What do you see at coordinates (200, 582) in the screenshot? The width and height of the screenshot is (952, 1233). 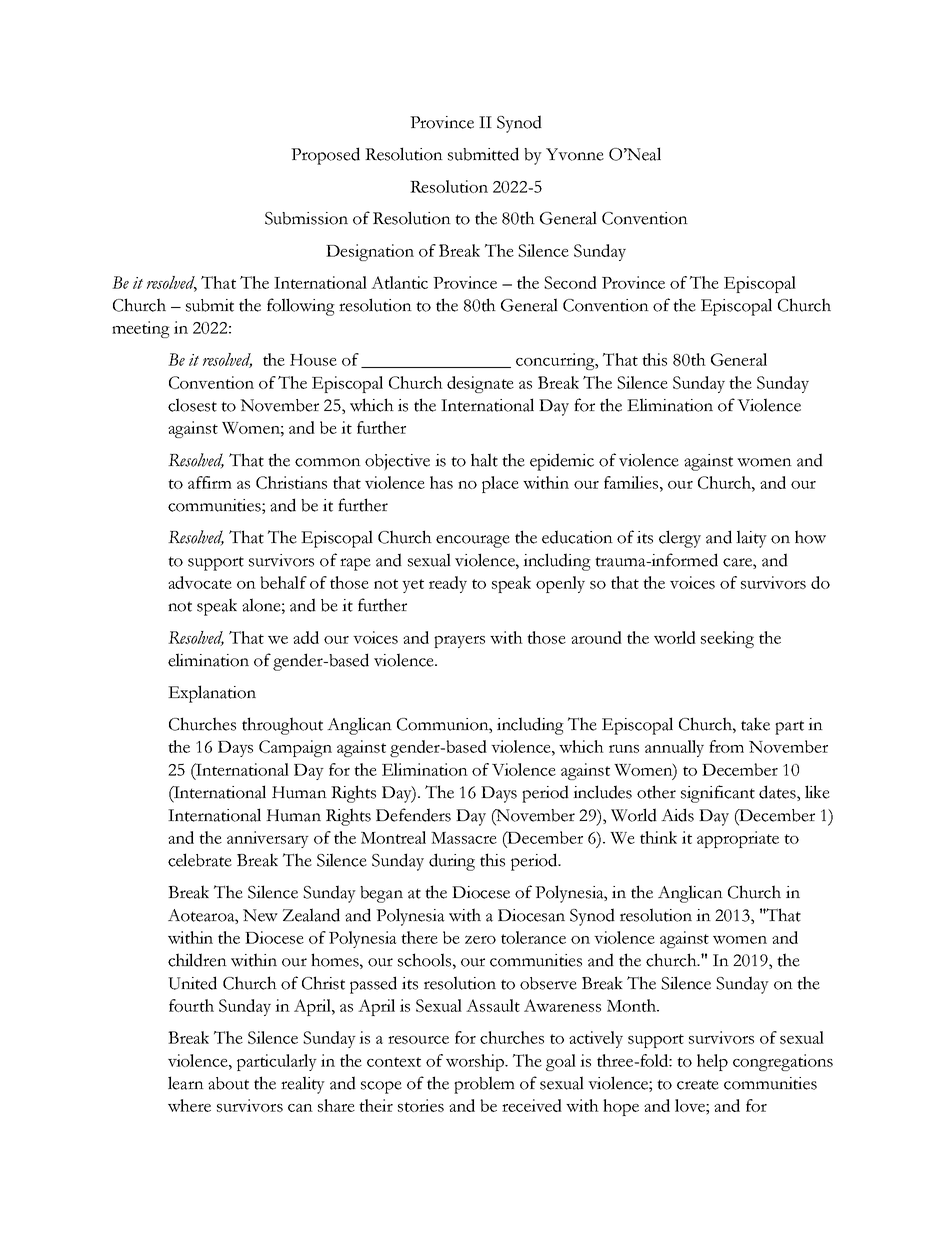 I see `advocate` at bounding box center [200, 582].
